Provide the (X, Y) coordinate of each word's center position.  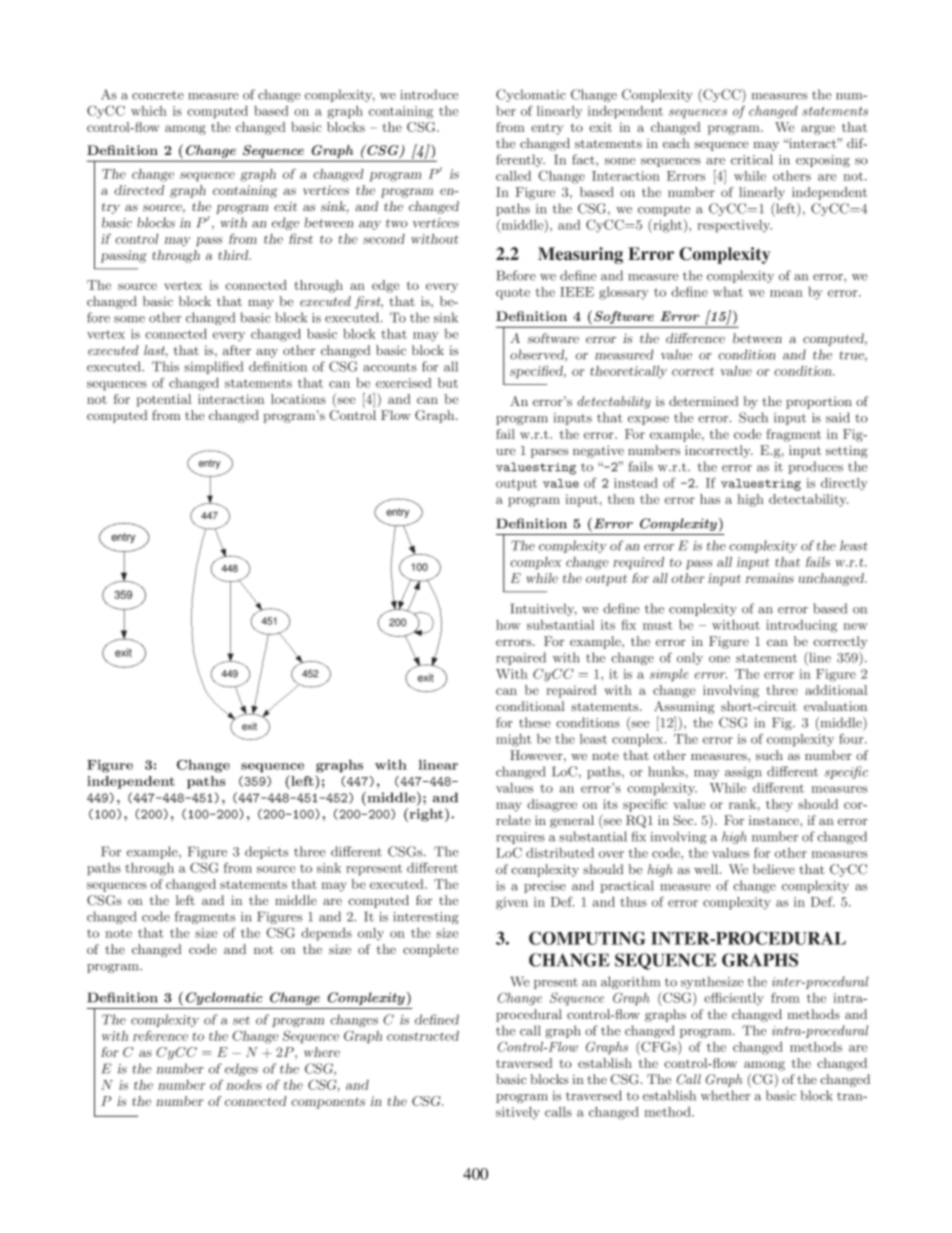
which (149, 111)
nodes (244, 1085)
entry (547, 129)
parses (549, 453)
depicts (266, 852)
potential (164, 400)
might (514, 740)
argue (818, 130)
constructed (423, 1036)
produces (815, 467)
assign (743, 773)
